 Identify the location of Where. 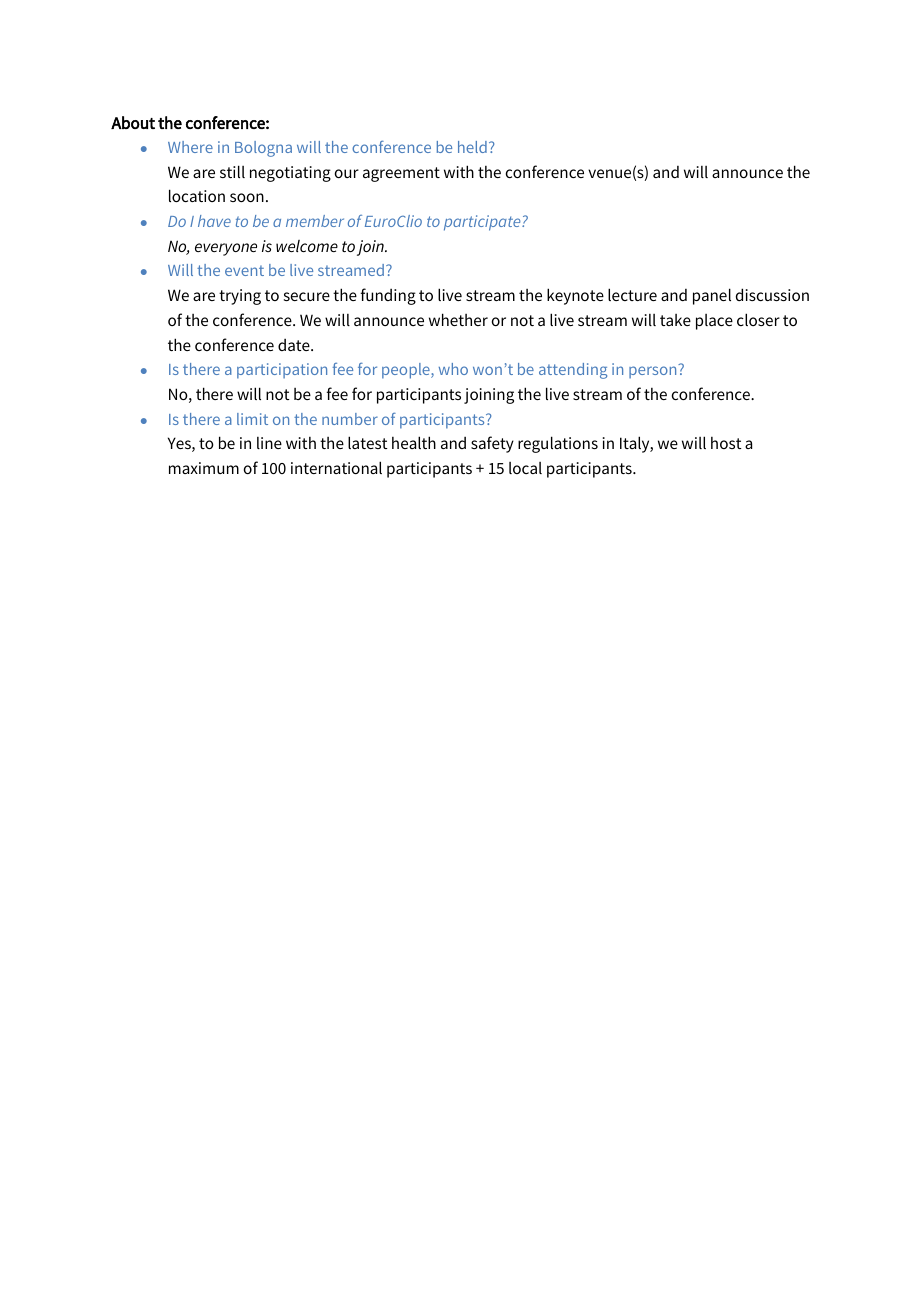
(190, 147).
